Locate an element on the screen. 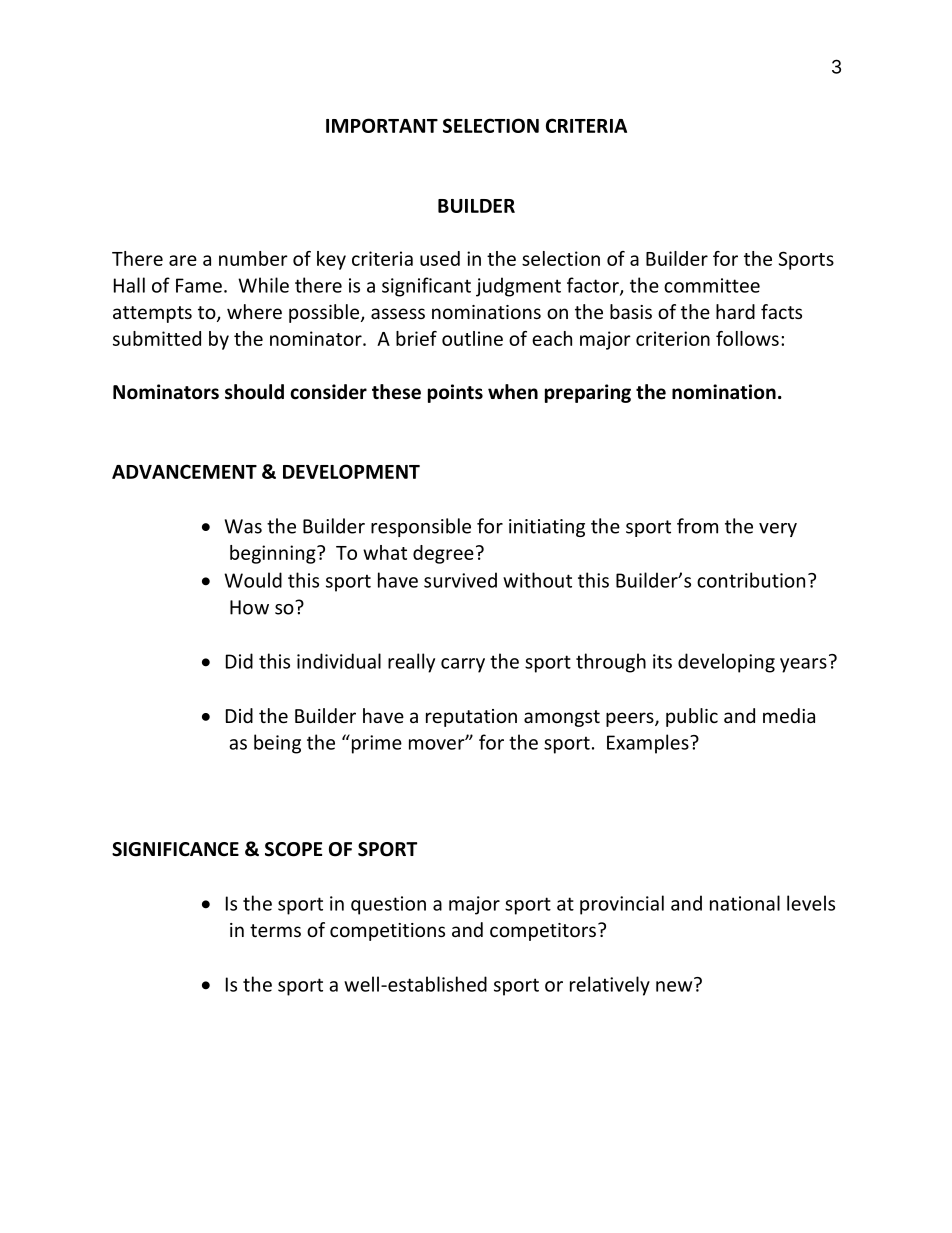  number is located at coordinates (253, 258).
